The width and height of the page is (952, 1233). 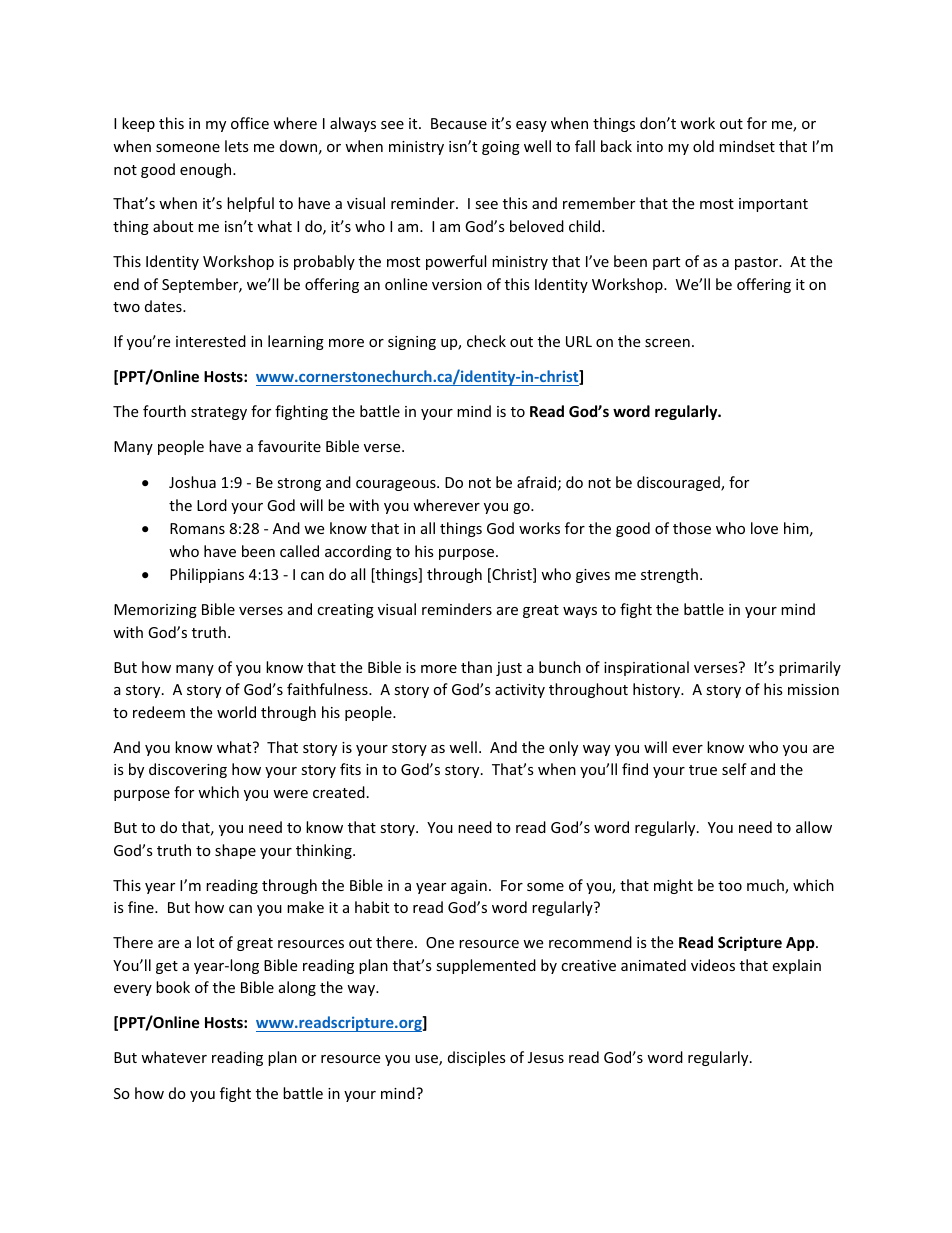 I want to click on world, so click(x=236, y=712).
